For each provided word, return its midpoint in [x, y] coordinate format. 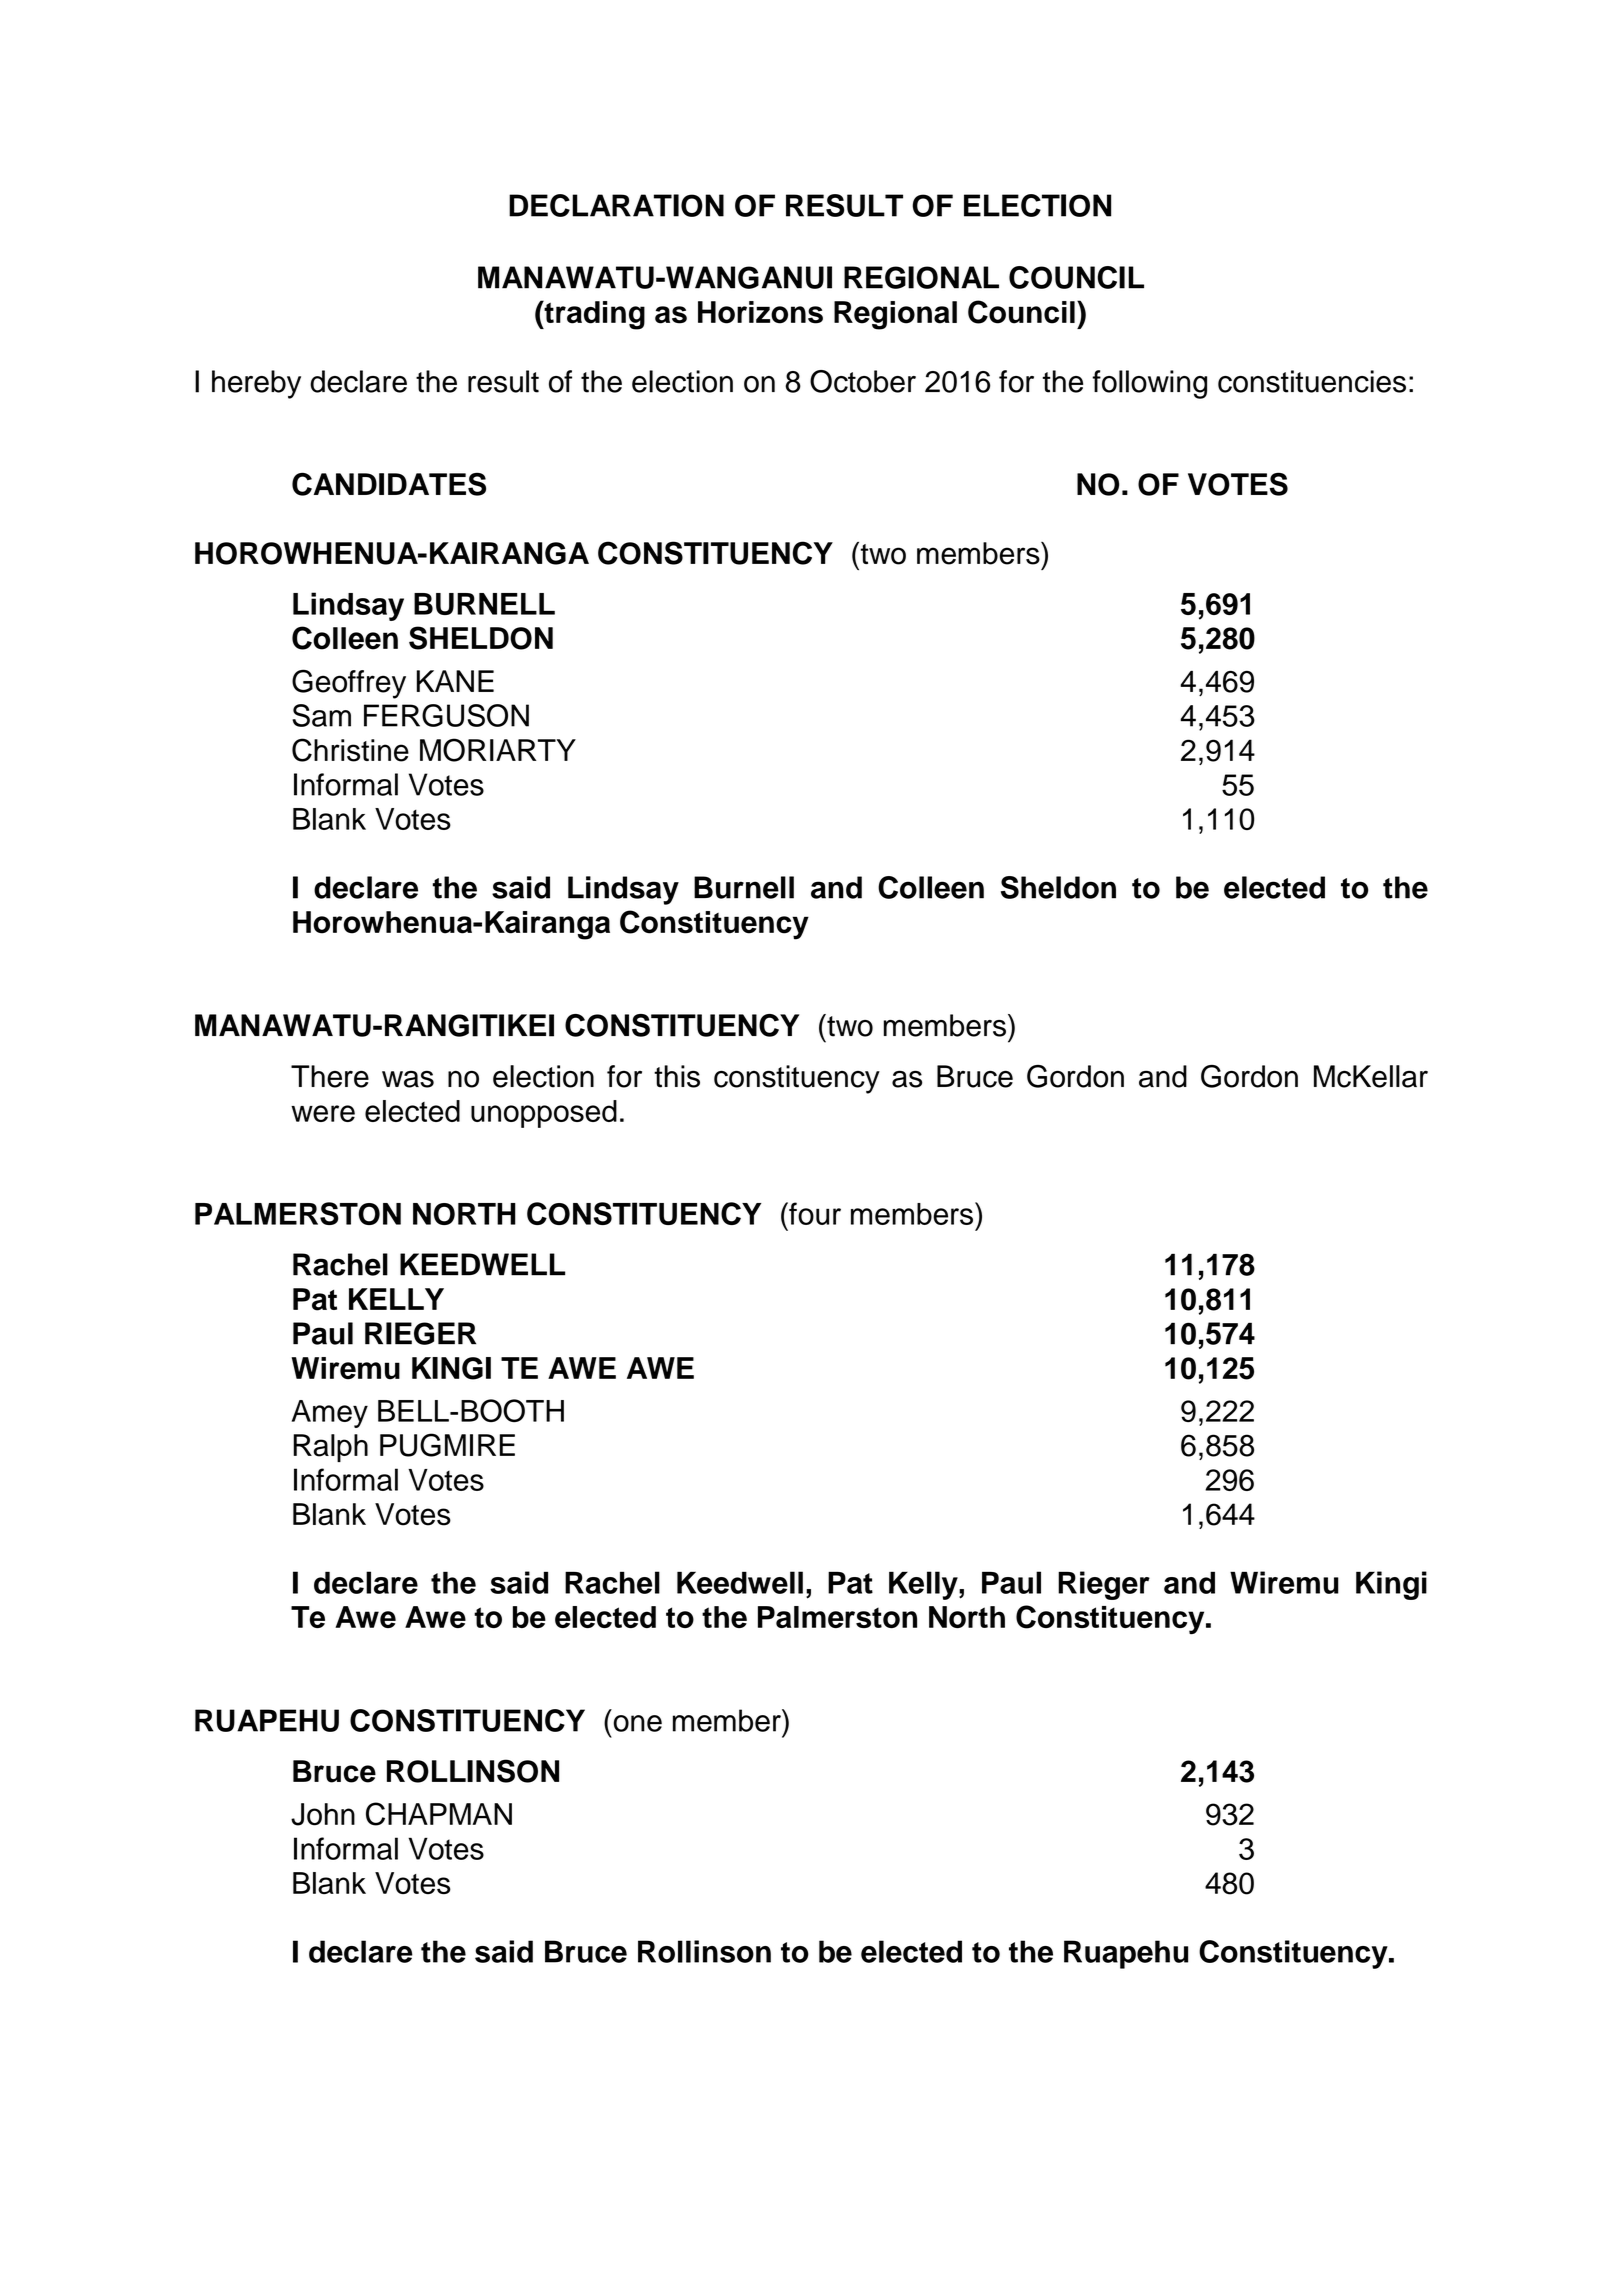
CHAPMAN [439, 1814]
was [408, 1079]
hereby [256, 384]
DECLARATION [616, 205]
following [1149, 384]
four [814, 1213]
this [677, 1076]
